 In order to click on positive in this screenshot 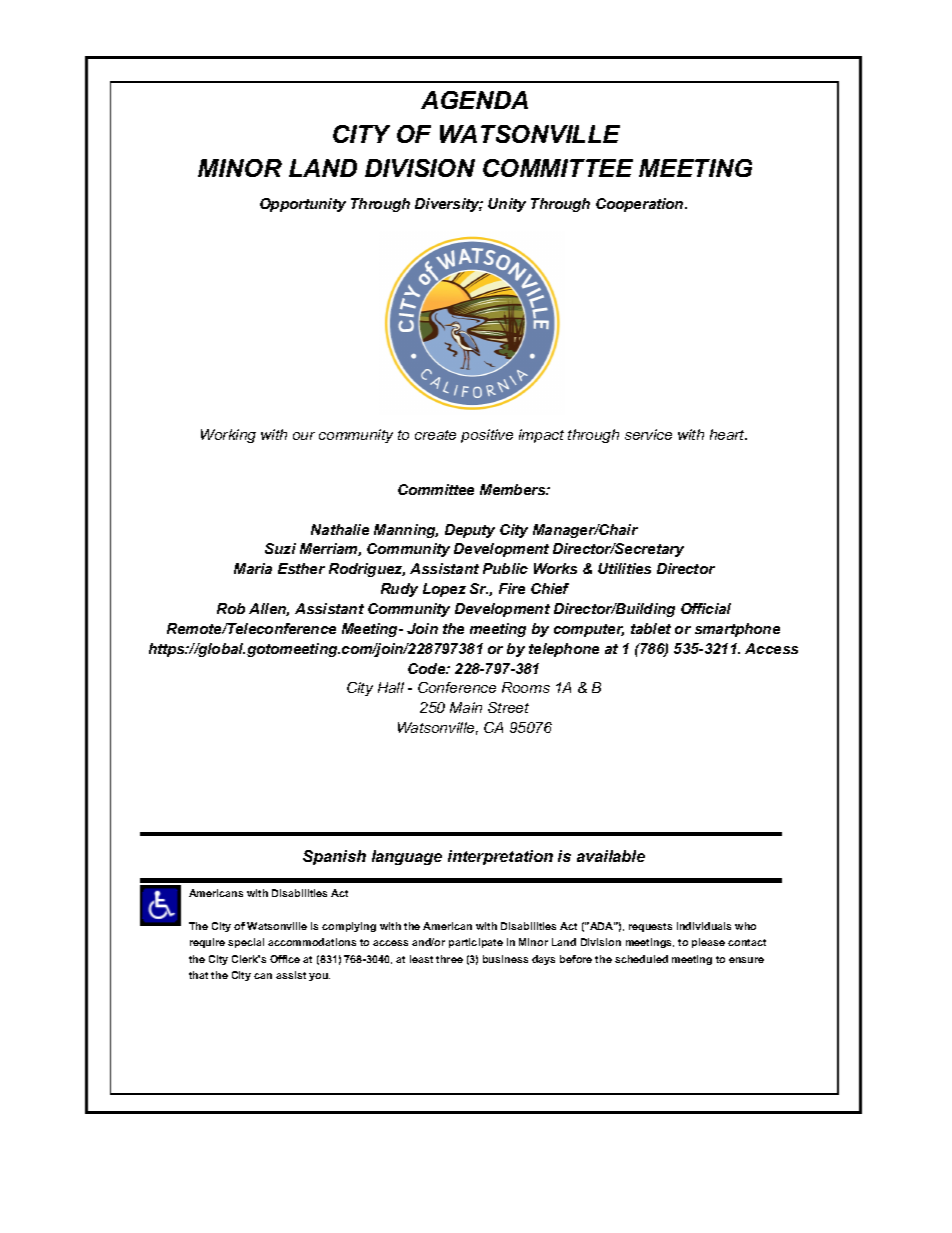, I will do `click(487, 436)`.
